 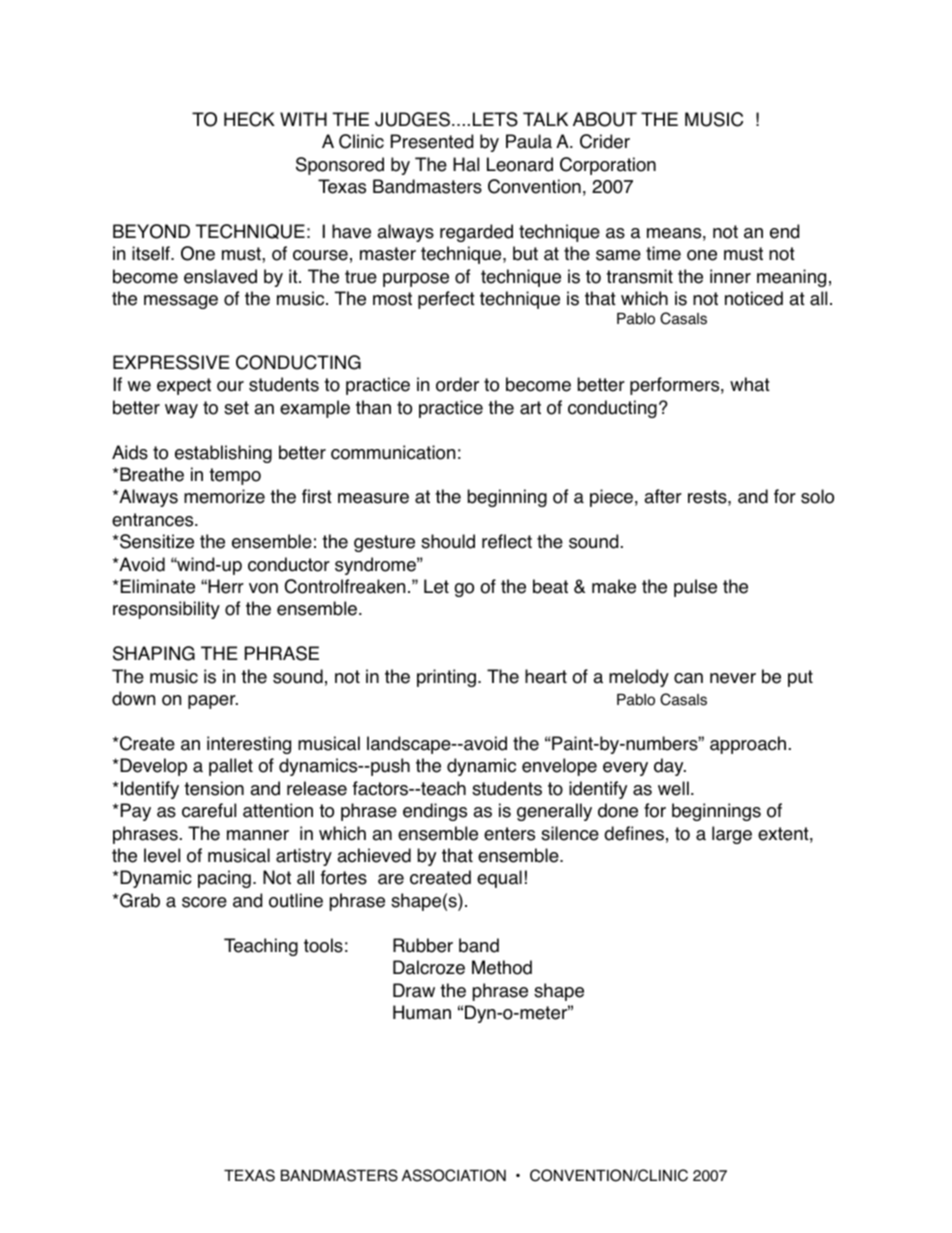 What do you see at coordinates (732, 835) in the screenshot?
I see `large` at bounding box center [732, 835].
